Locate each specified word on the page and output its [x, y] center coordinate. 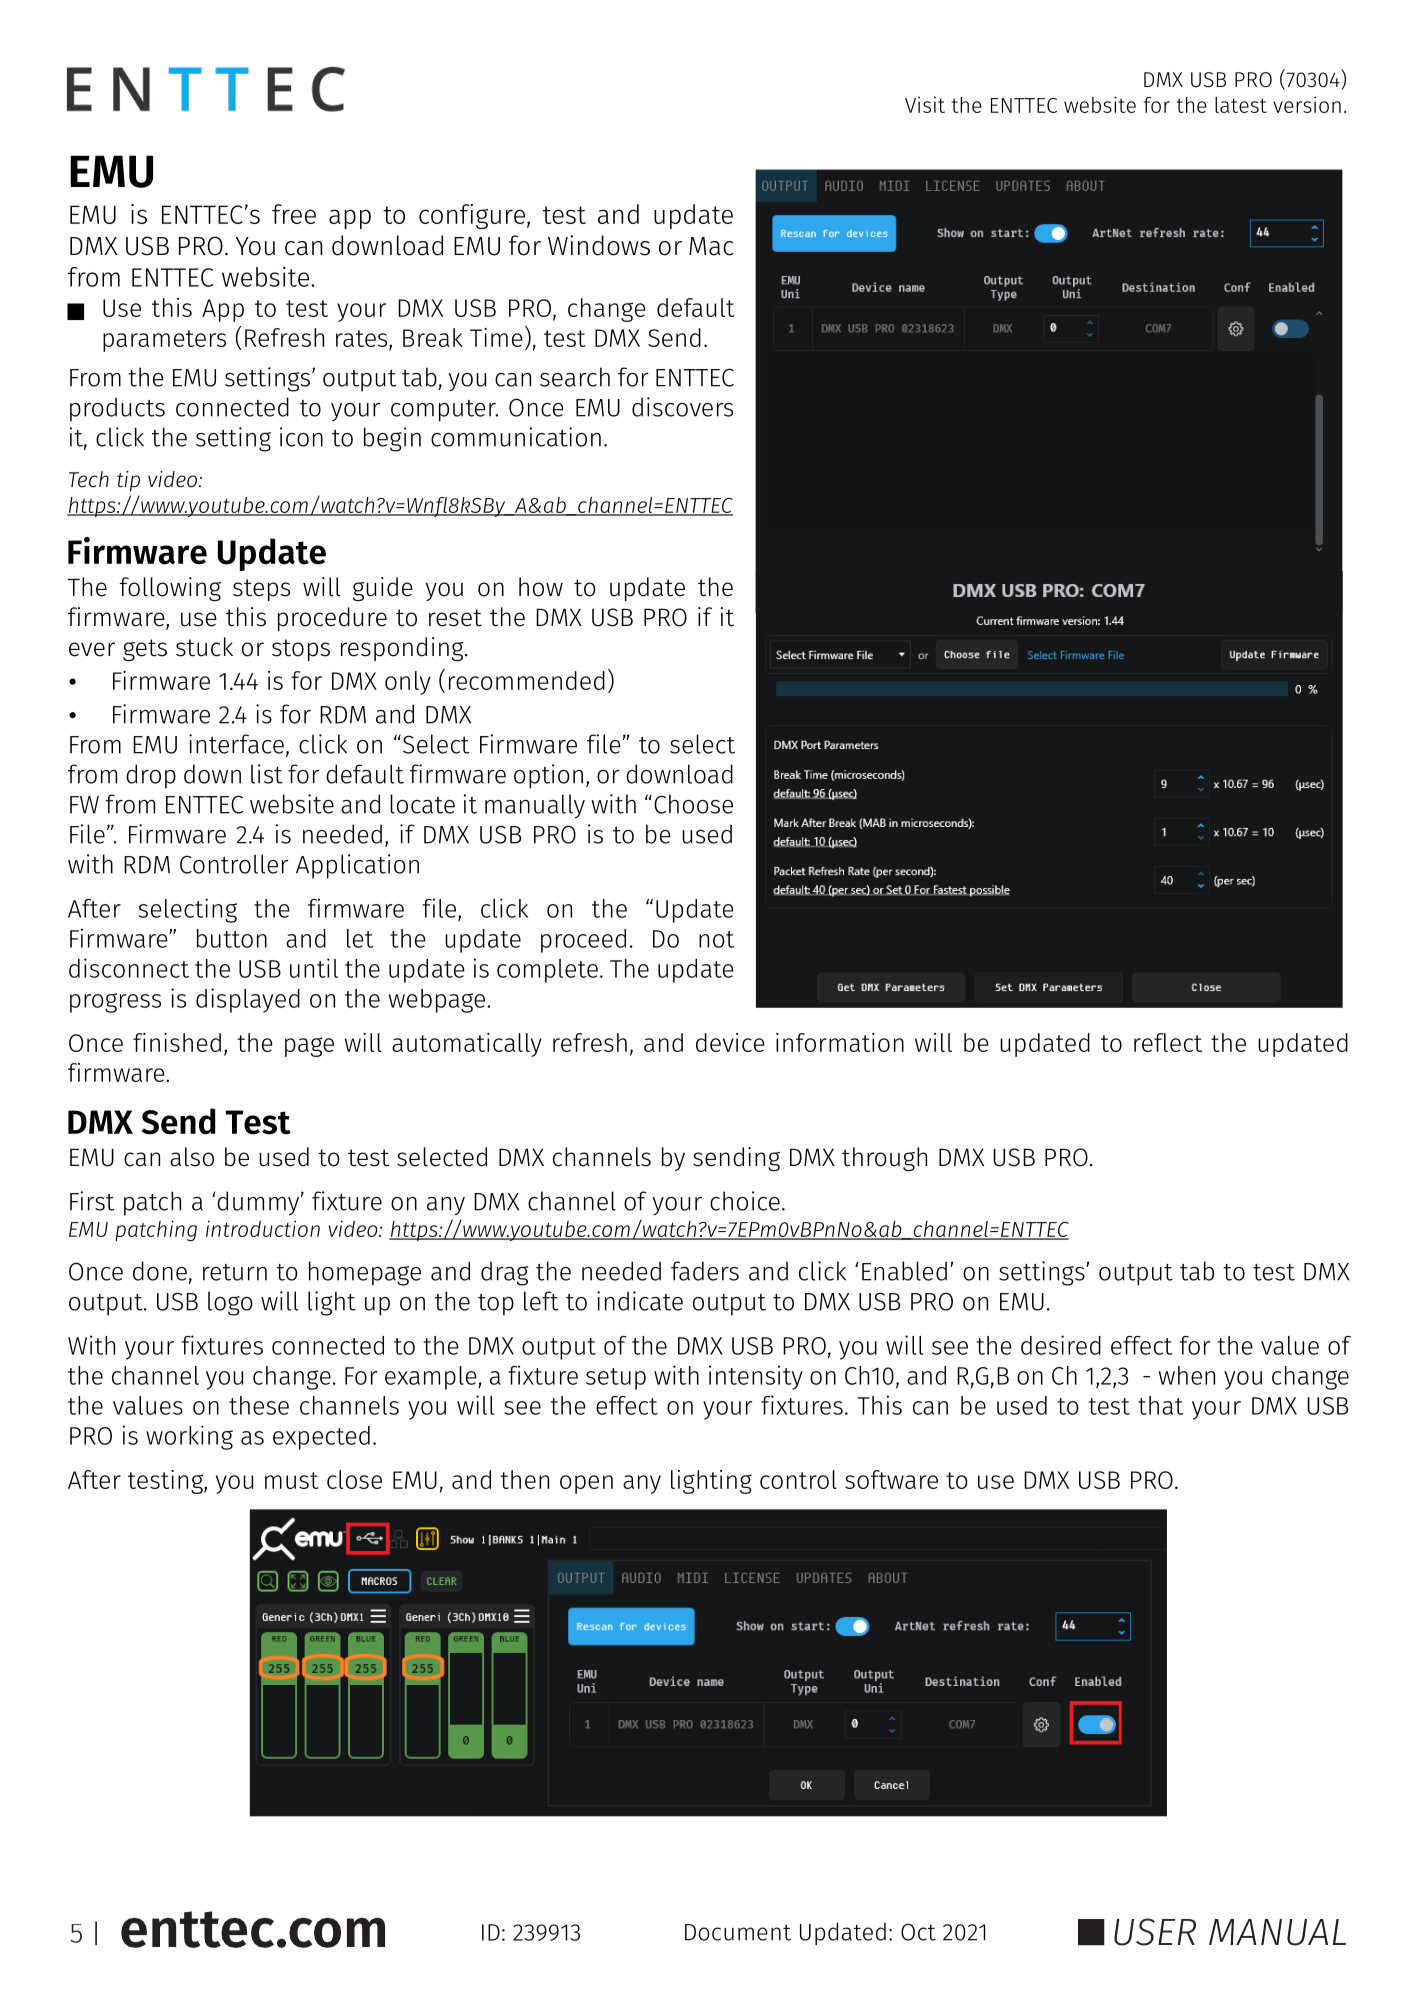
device [730, 1042]
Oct [918, 1932]
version [1307, 104]
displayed [248, 1000]
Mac [711, 246]
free [294, 214]
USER [1155, 1932]
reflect [1168, 1042]
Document [738, 1932]
